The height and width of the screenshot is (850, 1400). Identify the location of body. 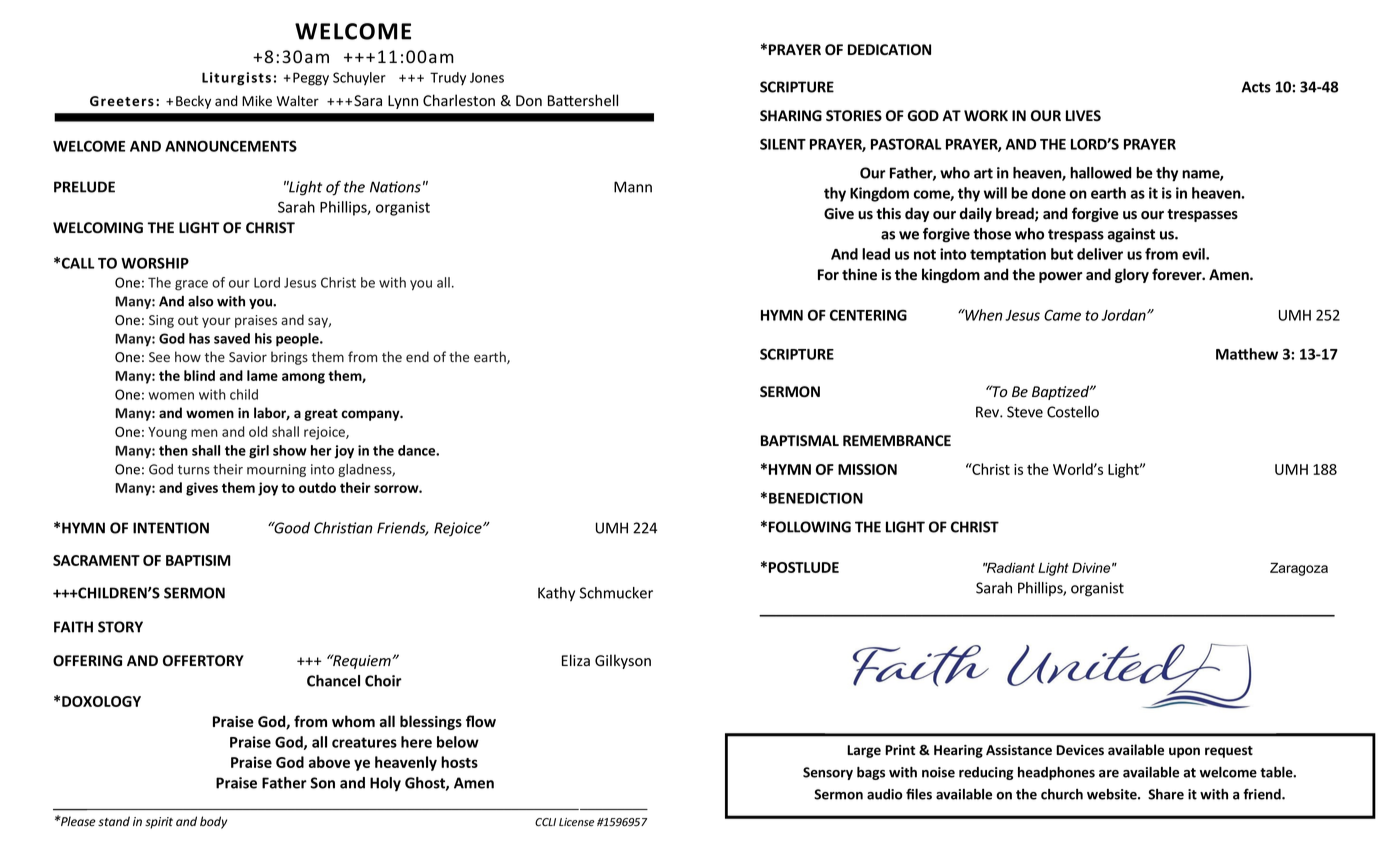
(213, 822).
